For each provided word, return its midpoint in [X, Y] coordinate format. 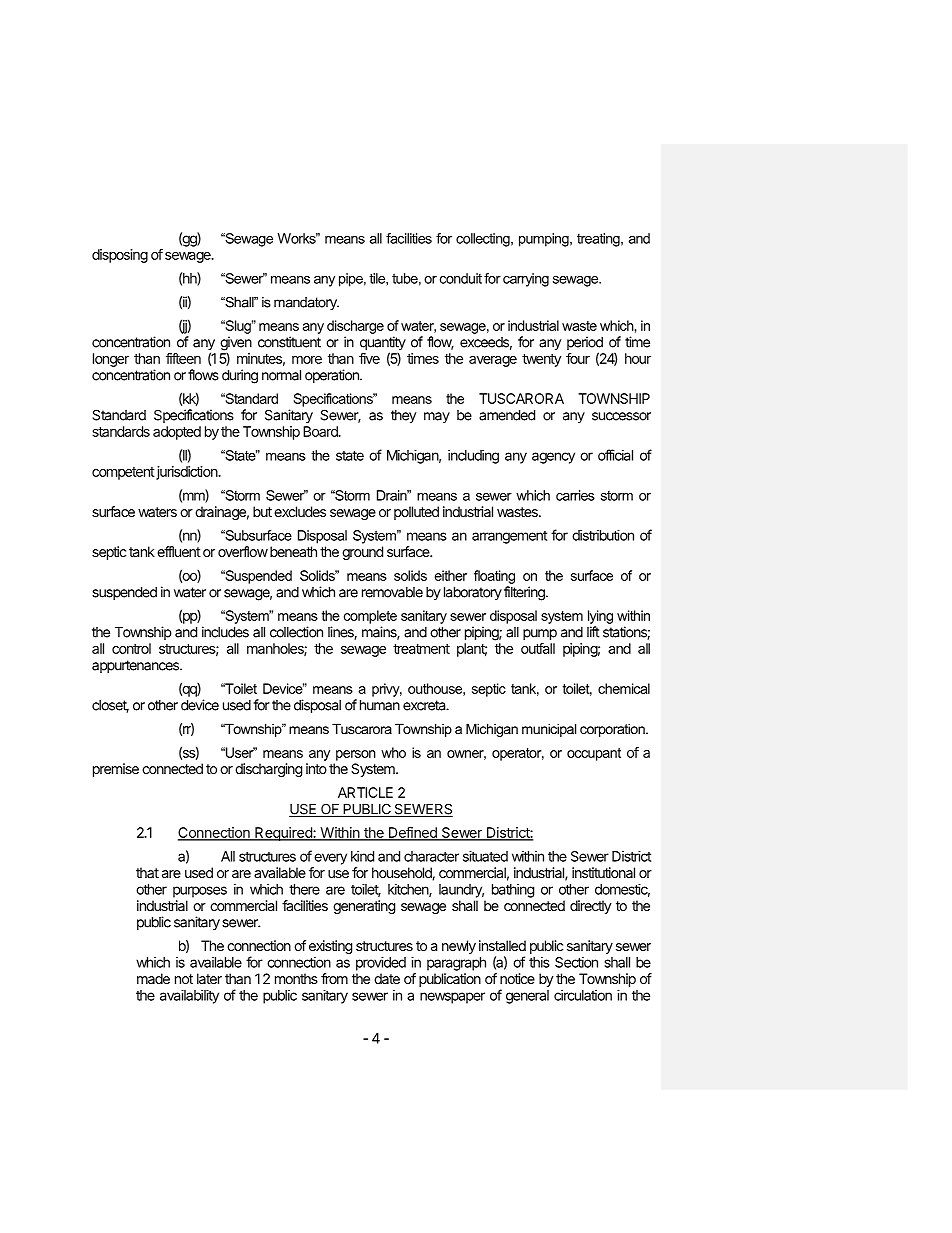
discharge [355, 327]
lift [593, 632]
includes [225, 632]
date [387, 978]
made [153, 978]
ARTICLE [365, 792]
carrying [526, 280]
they [403, 417]
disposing [120, 256]
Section [576, 962]
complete [370, 617]
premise [116, 770]
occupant [594, 754]
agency [553, 458]
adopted [177, 433]
